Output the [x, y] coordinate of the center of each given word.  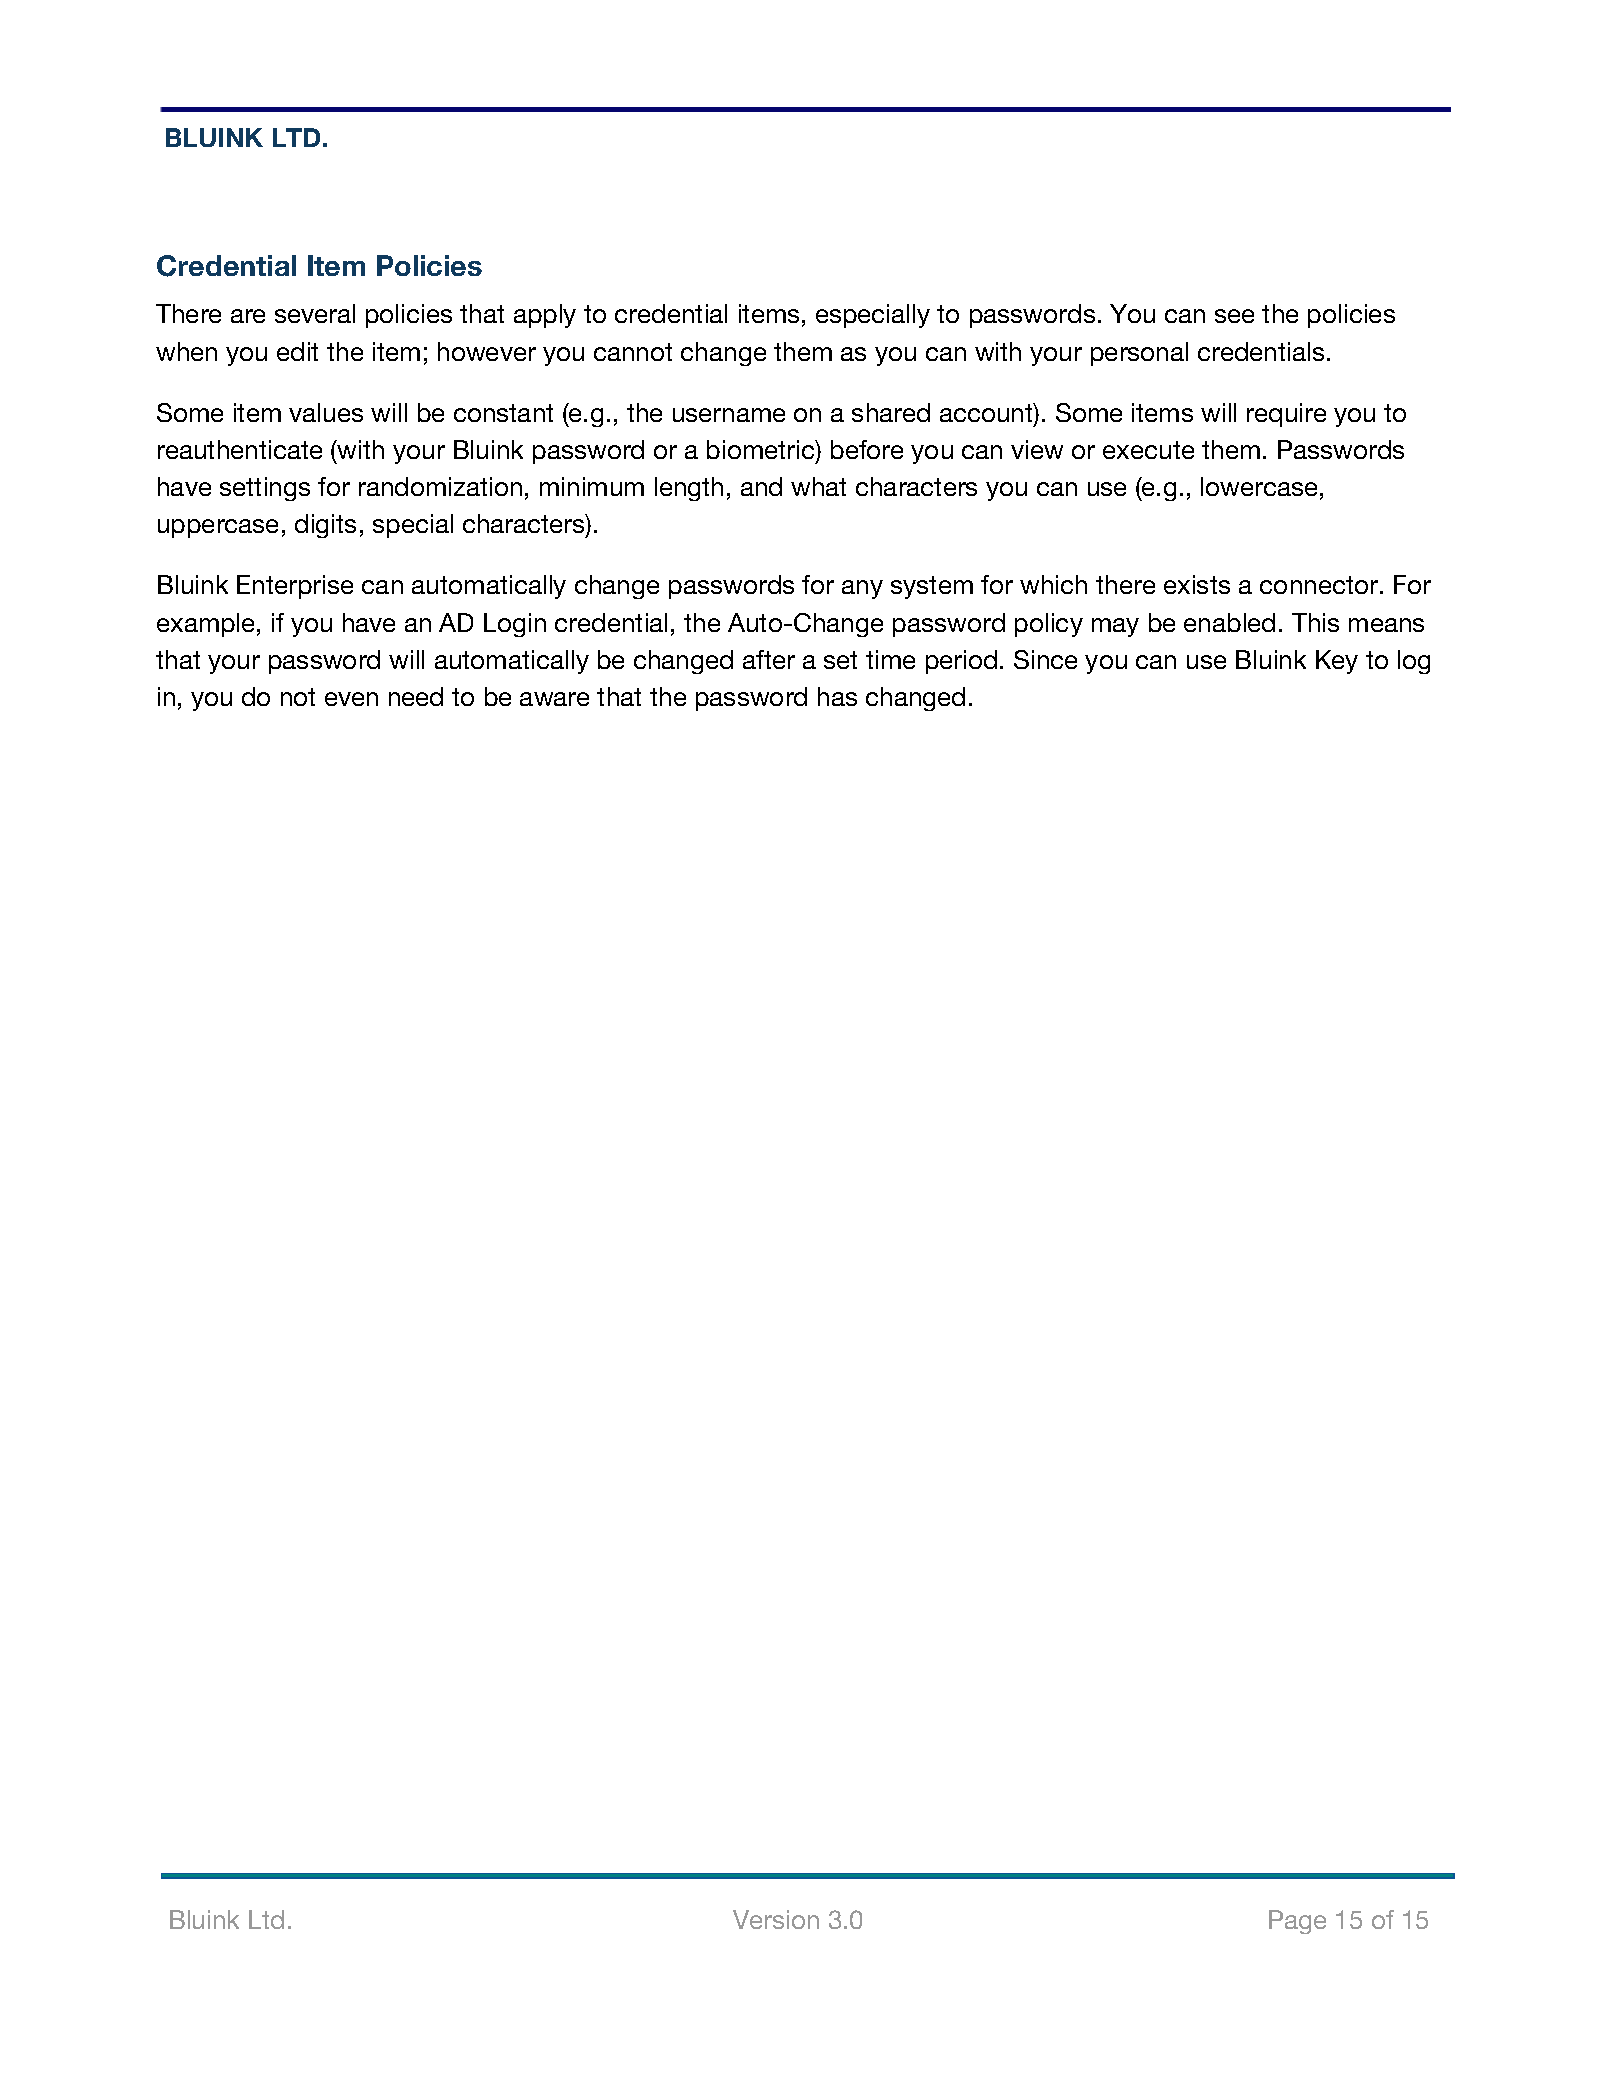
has [837, 696]
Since [1045, 659]
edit [297, 351]
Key [1337, 662]
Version [776, 1919]
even [351, 699]
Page [1297, 1922]
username [729, 415]
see [1234, 316]
